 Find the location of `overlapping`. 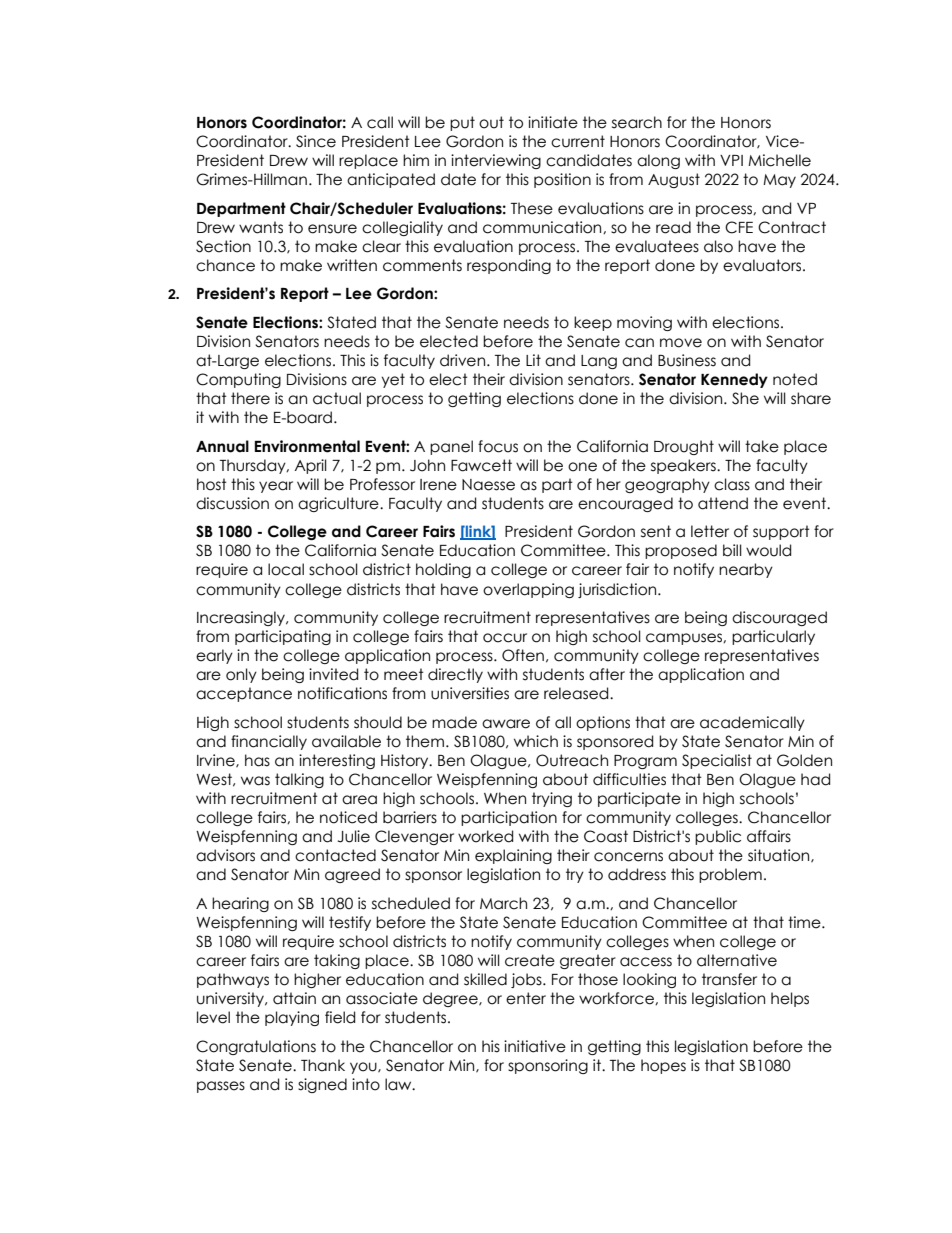

overlapping is located at coordinates (528, 590).
